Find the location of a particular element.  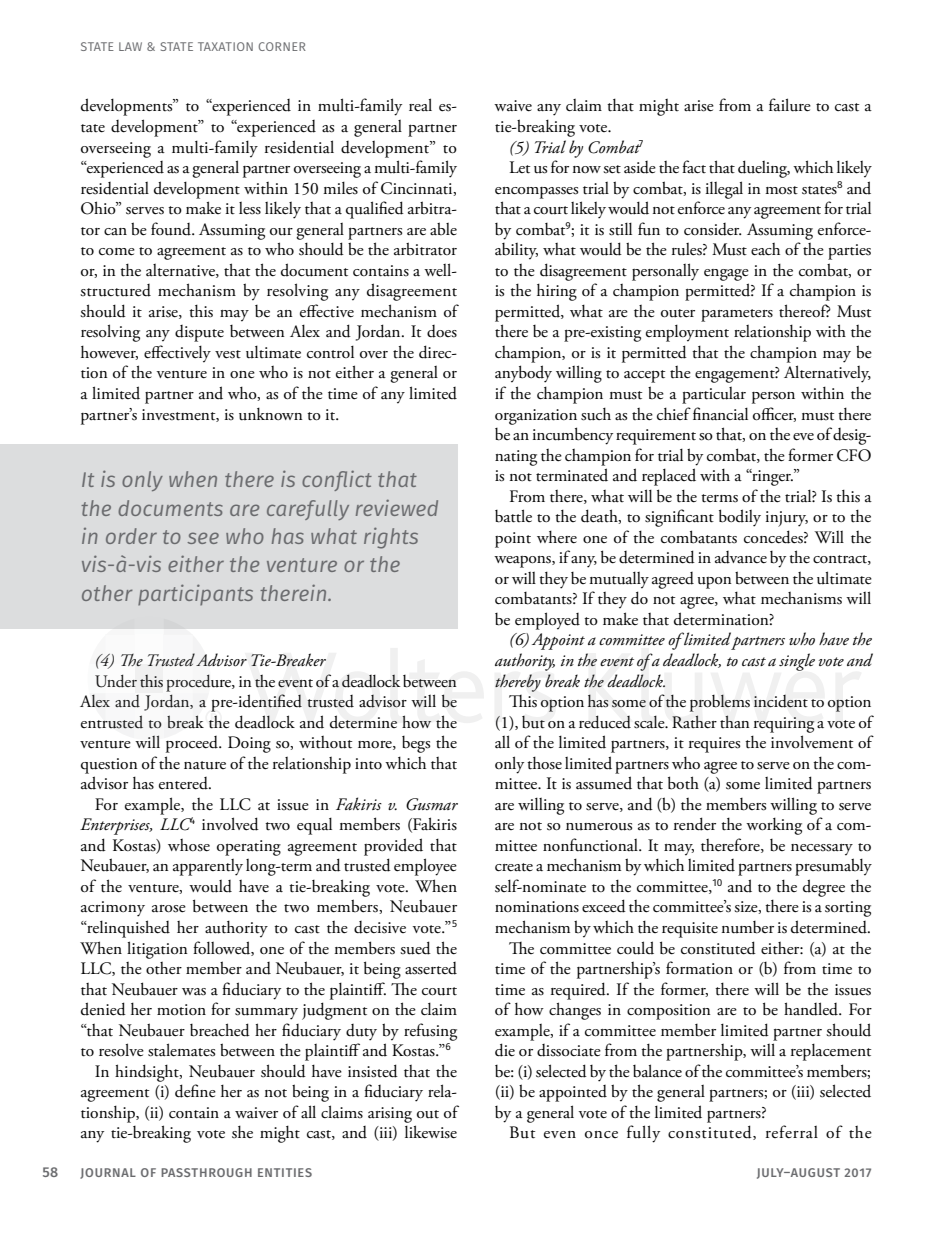

employed is located at coordinates (547, 621).
